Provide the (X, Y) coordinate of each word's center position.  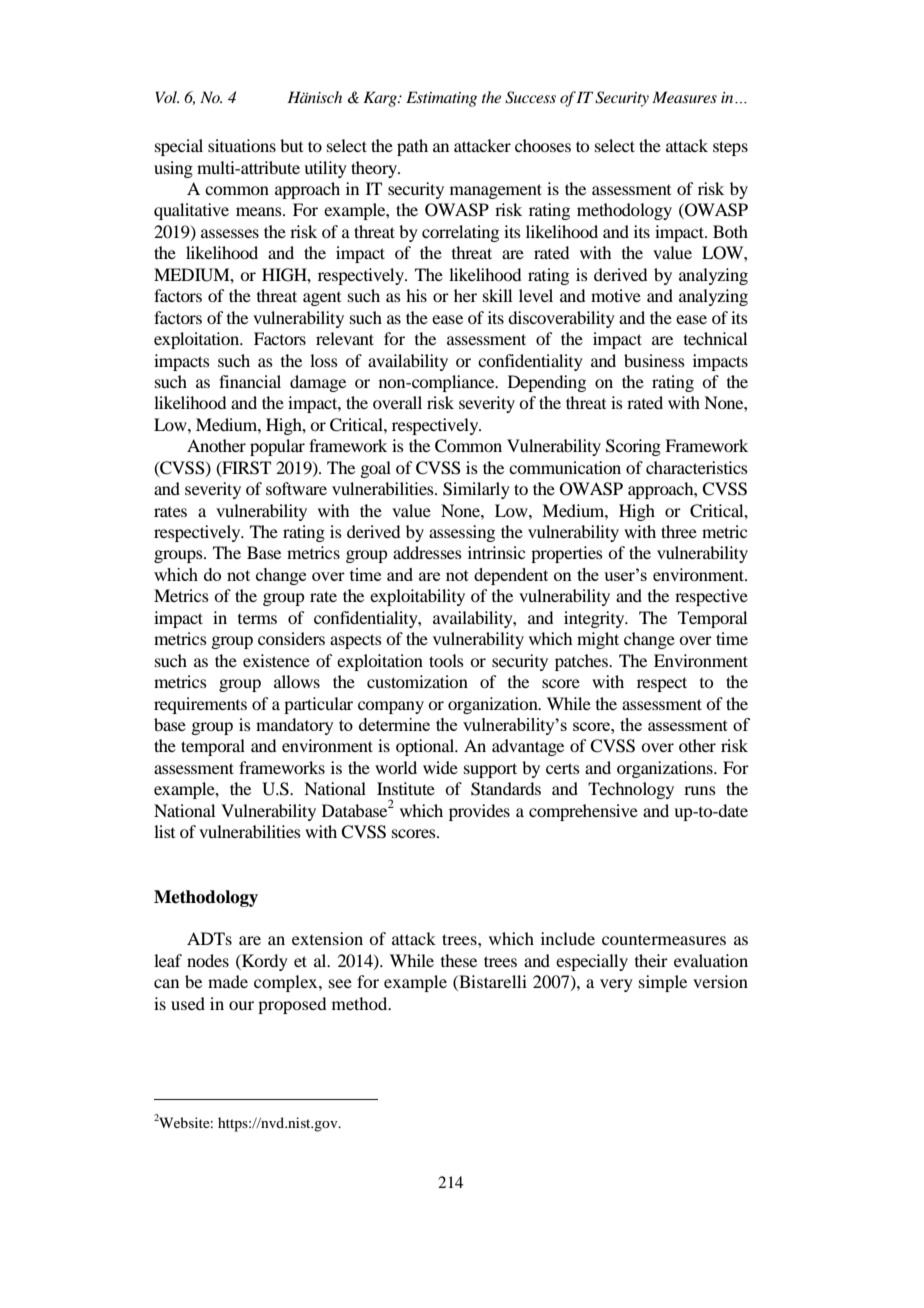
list (164, 831)
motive (616, 295)
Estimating (441, 99)
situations (242, 145)
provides (479, 812)
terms (257, 619)
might (598, 640)
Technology (631, 790)
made (228, 981)
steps (730, 148)
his (416, 295)
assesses (230, 233)
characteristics (697, 467)
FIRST (245, 468)
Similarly (476, 490)
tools (446, 660)
